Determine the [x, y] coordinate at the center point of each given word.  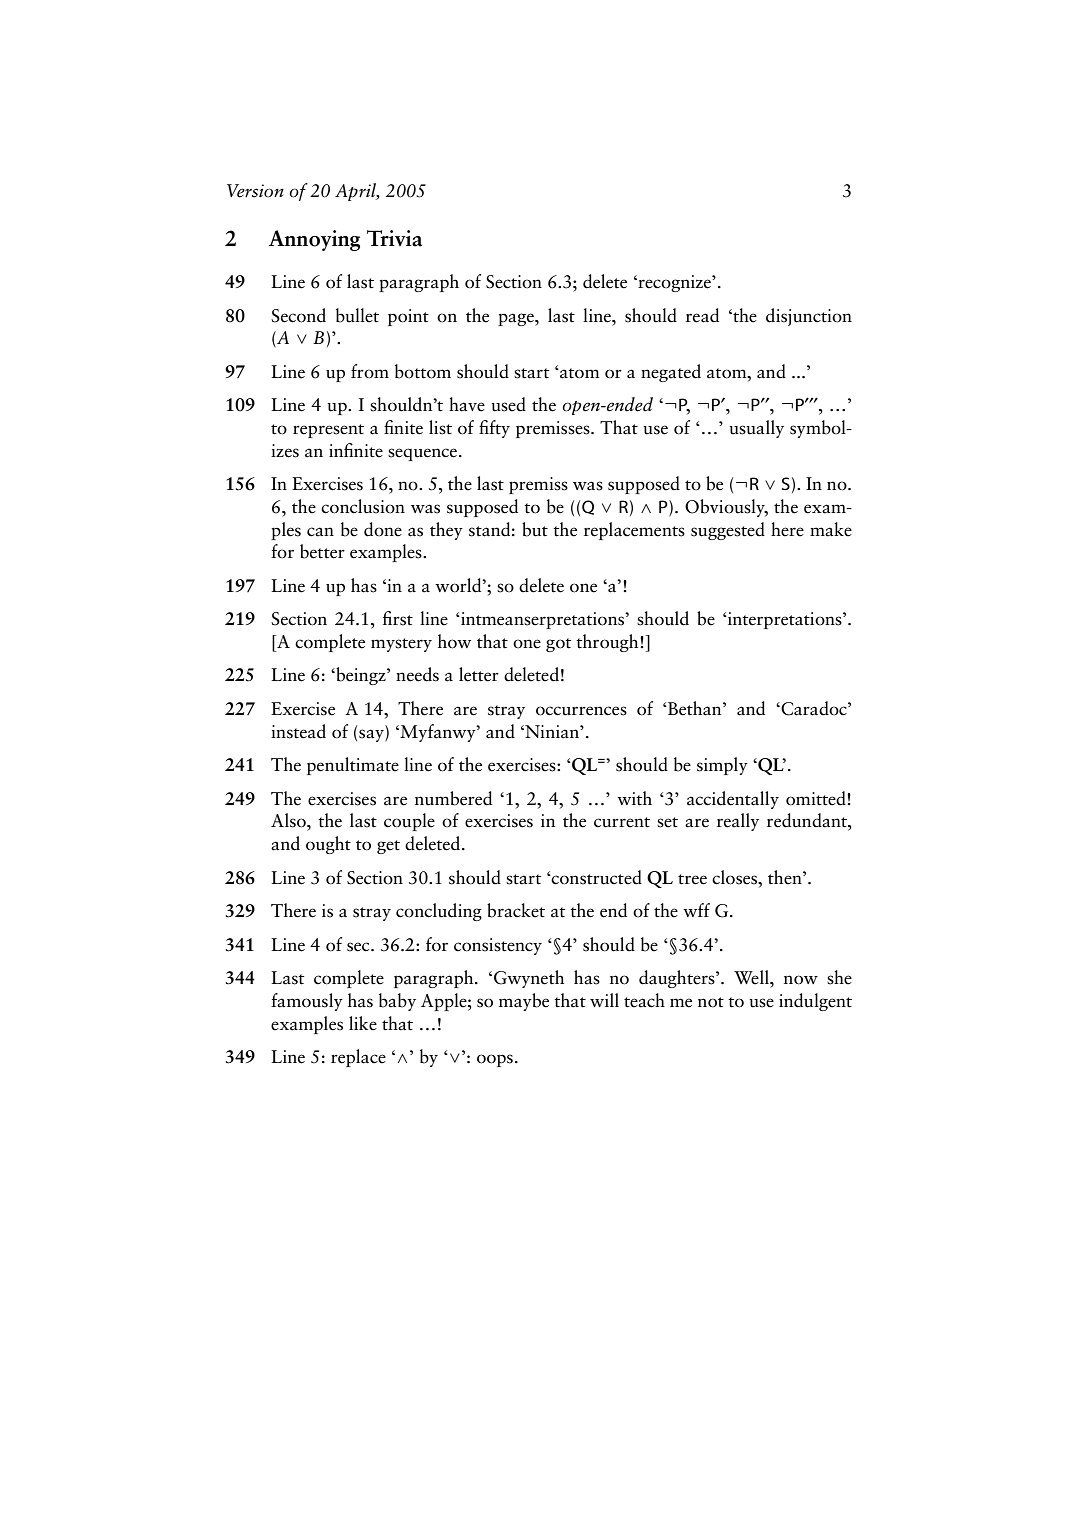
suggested [728, 531]
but [535, 529]
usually [756, 429]
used [508, 404]
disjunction [809, 317]
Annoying [314, 240]
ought [328, 845]
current [622, 822]
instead [298, 731]
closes [736, 877]
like [363, 1023]
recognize [674, 283]
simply [722, 766]
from [370, 371]
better [322, 551]
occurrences [581, 711]
